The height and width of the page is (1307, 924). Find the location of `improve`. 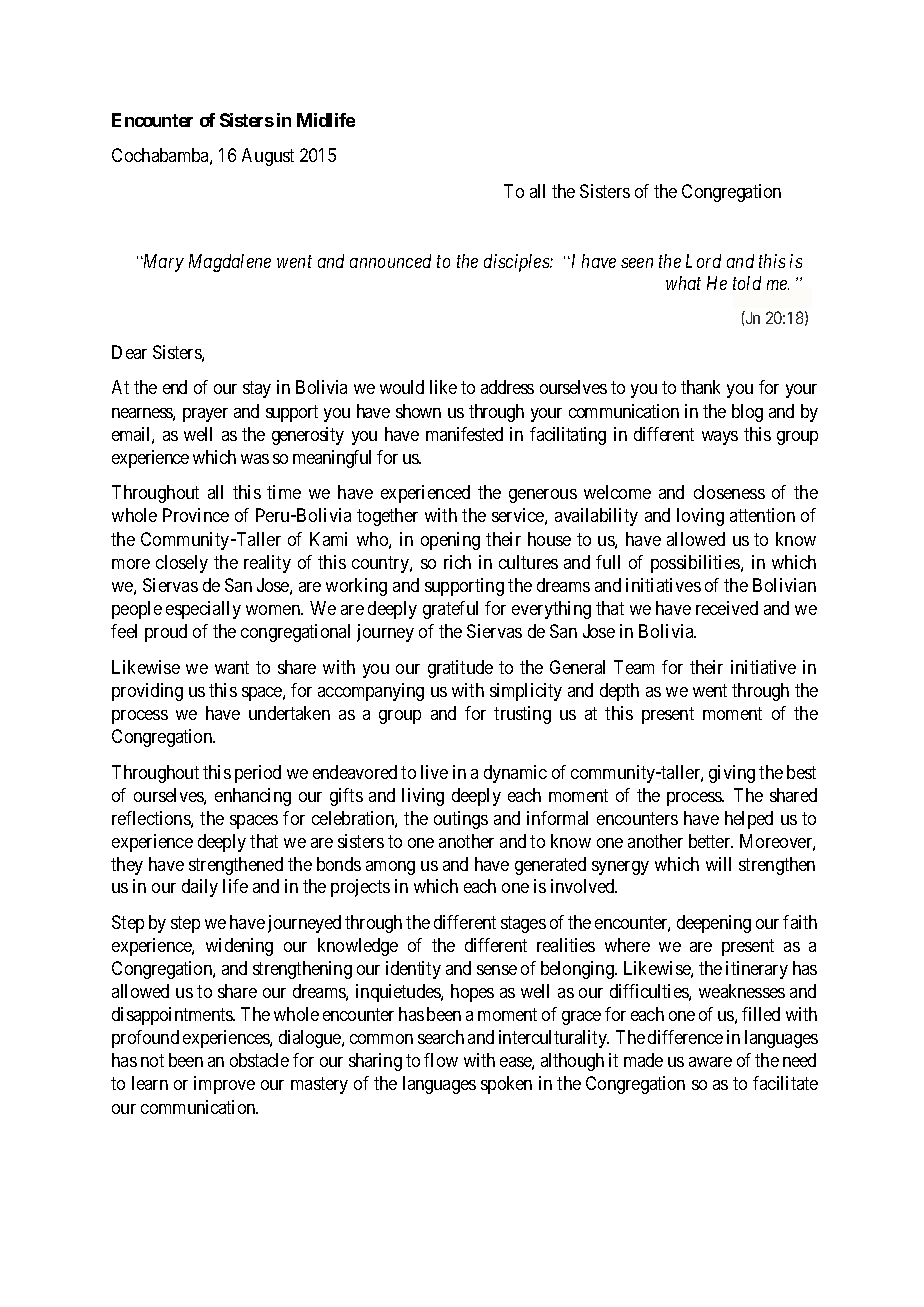

improve is located at coordinates (224, 1085).
